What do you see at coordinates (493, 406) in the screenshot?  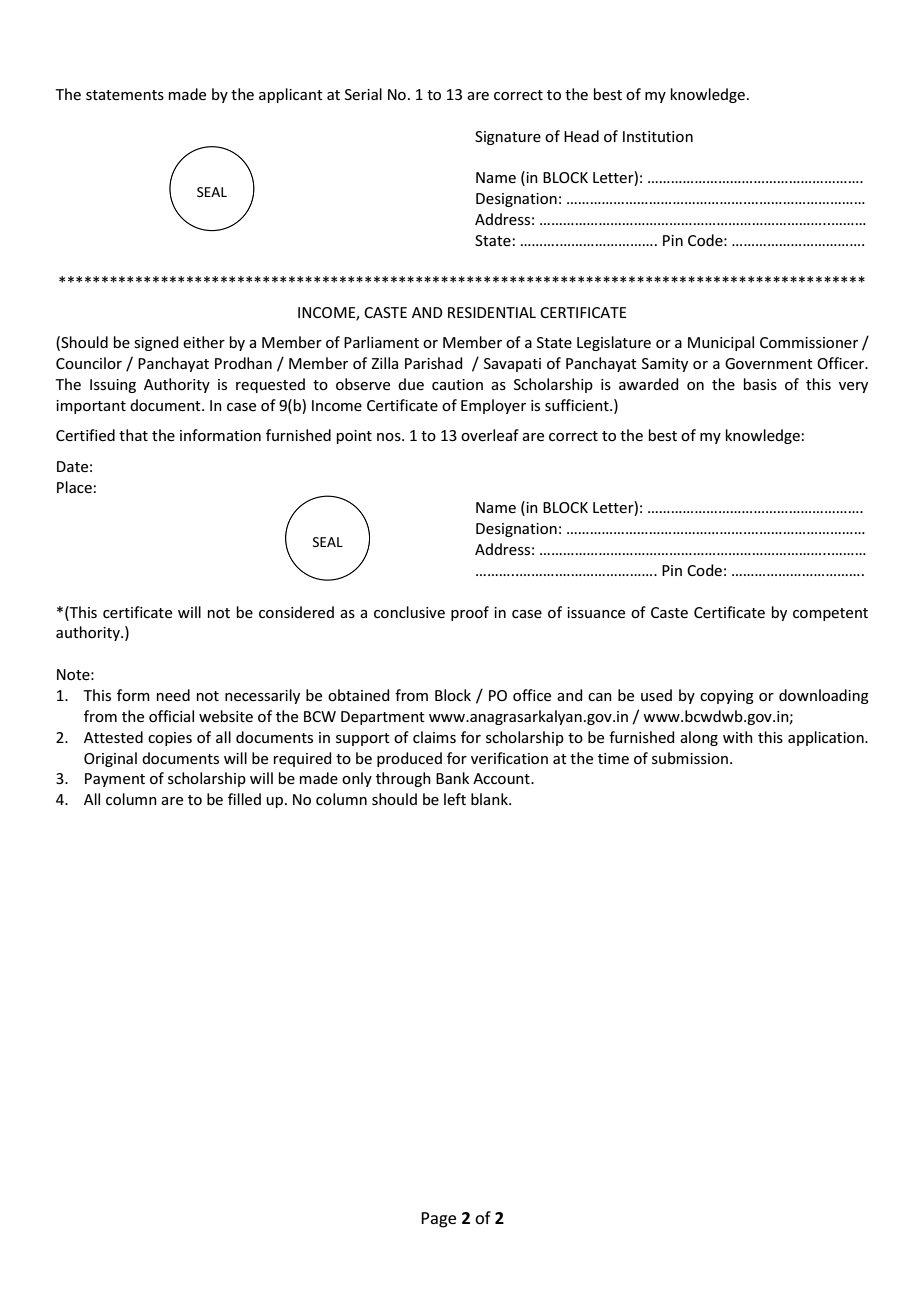 I see `Employer` at bounding box center [493, 406].
